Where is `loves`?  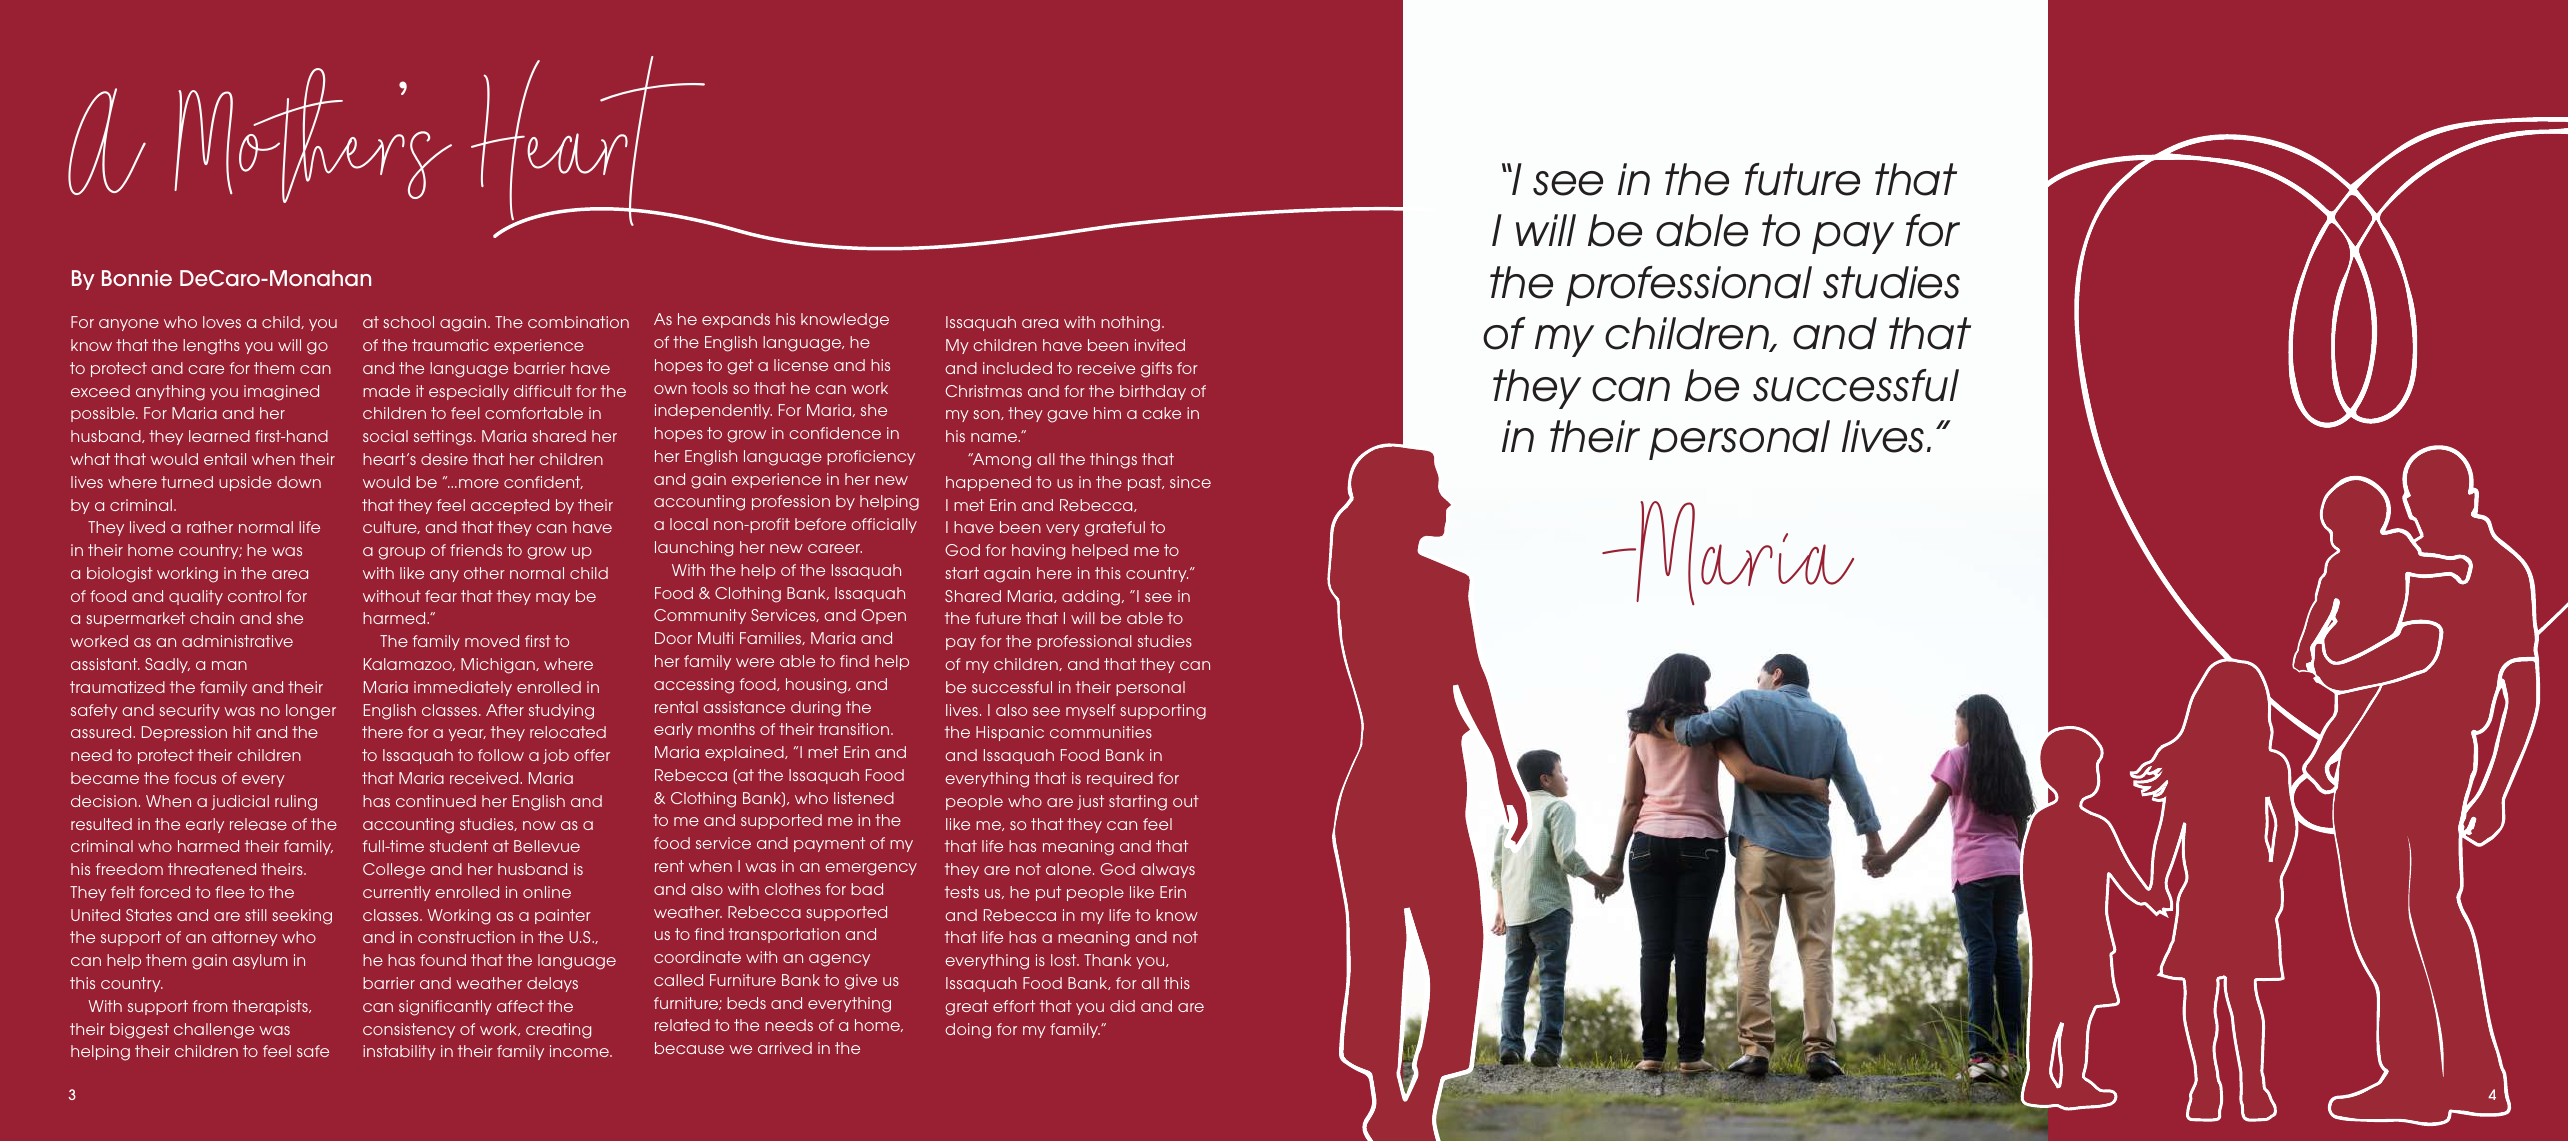
loves is located at coordinates (222, 322).
